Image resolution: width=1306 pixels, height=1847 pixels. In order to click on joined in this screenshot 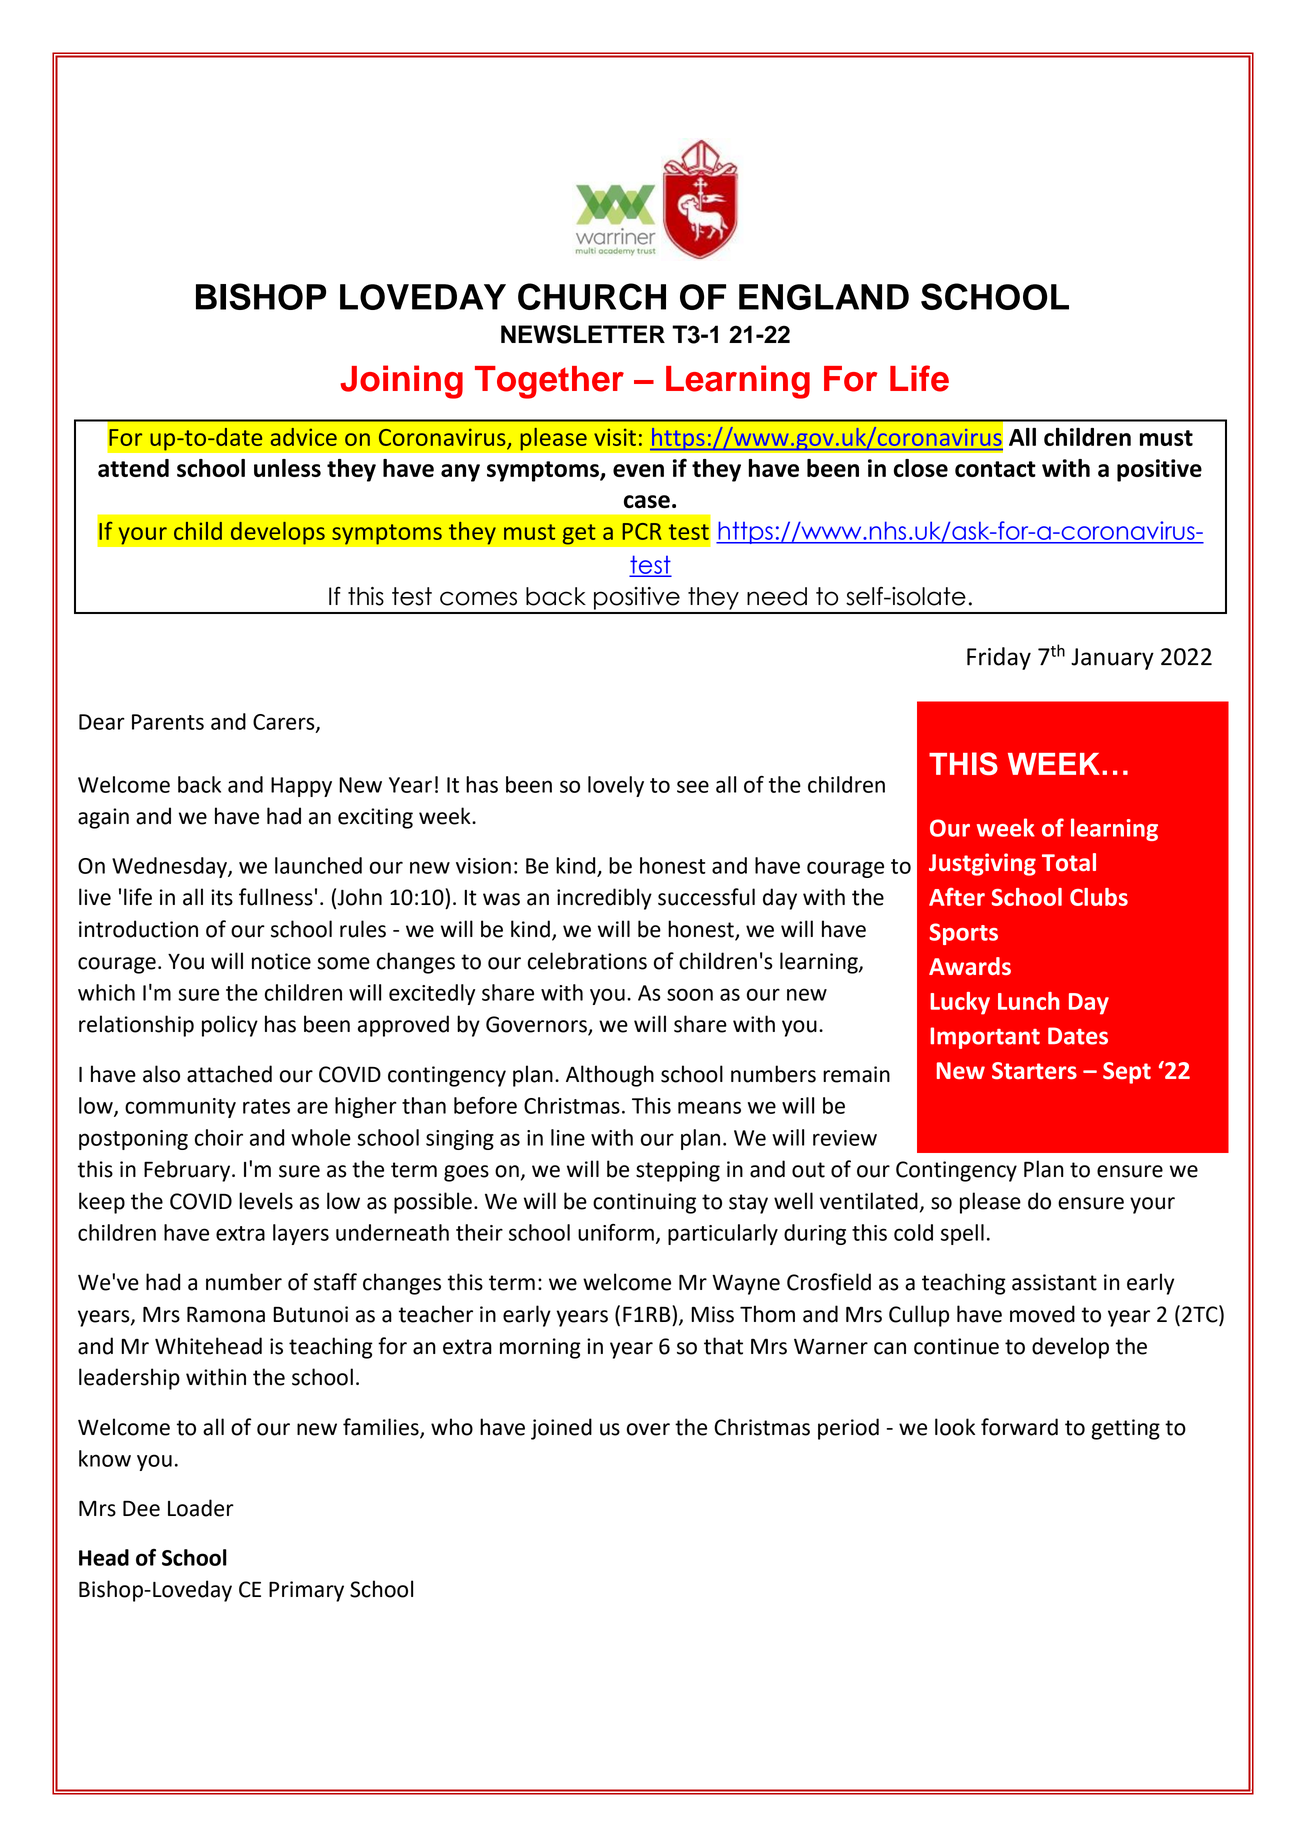, I will do `click(561, 1429)`.
